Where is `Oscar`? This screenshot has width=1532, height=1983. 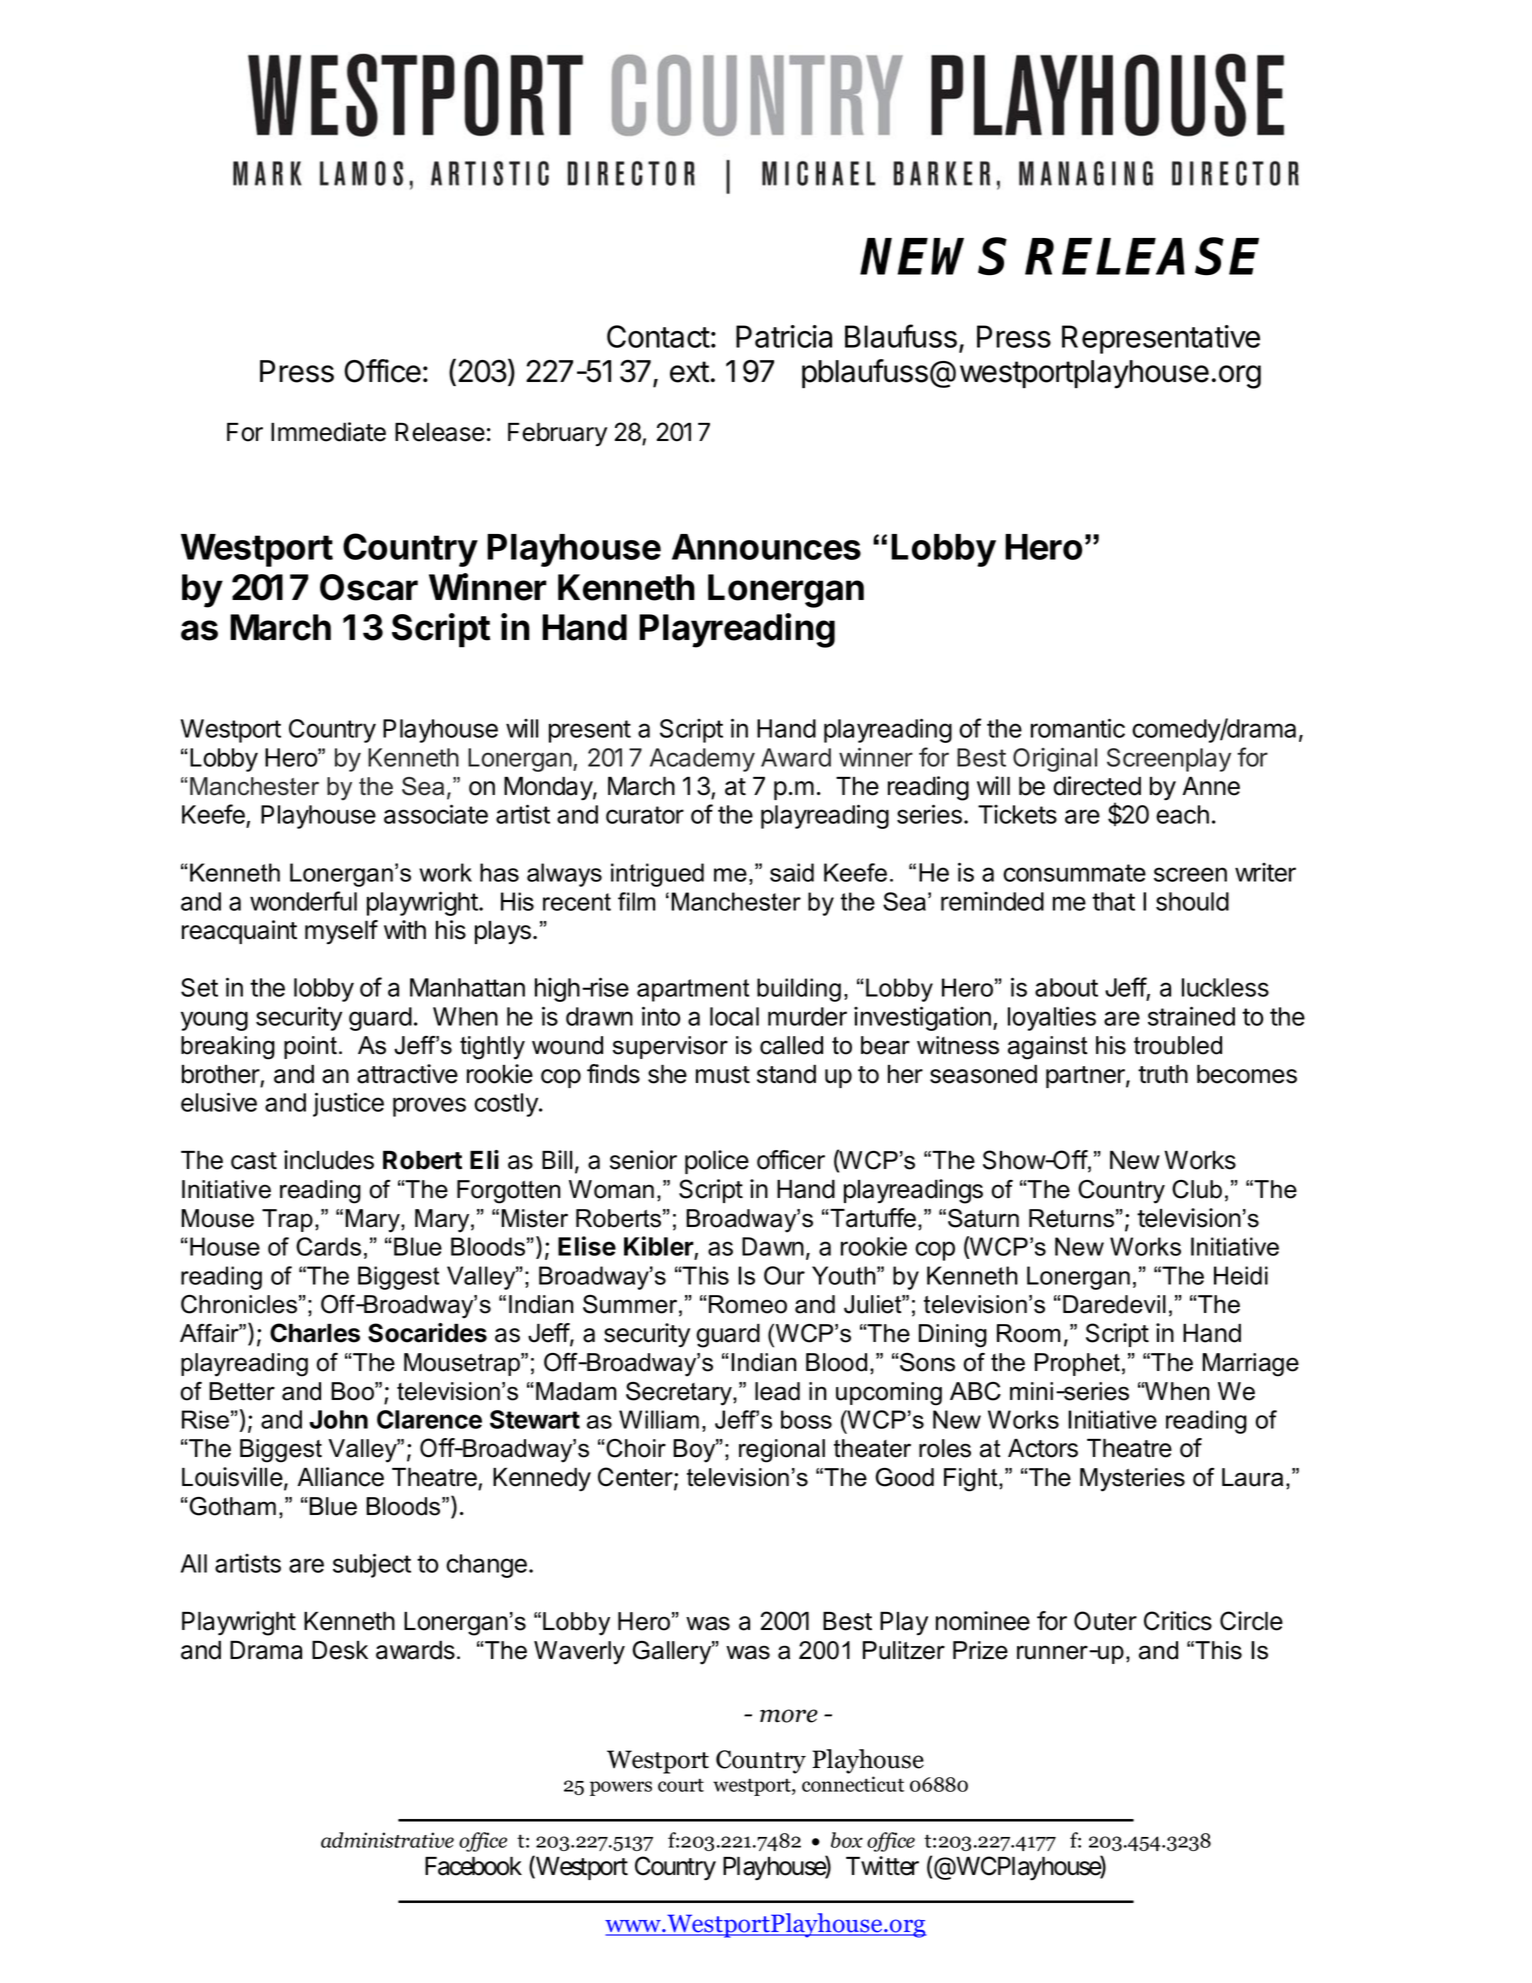
Oscar is located at coordinates (369, 587).
